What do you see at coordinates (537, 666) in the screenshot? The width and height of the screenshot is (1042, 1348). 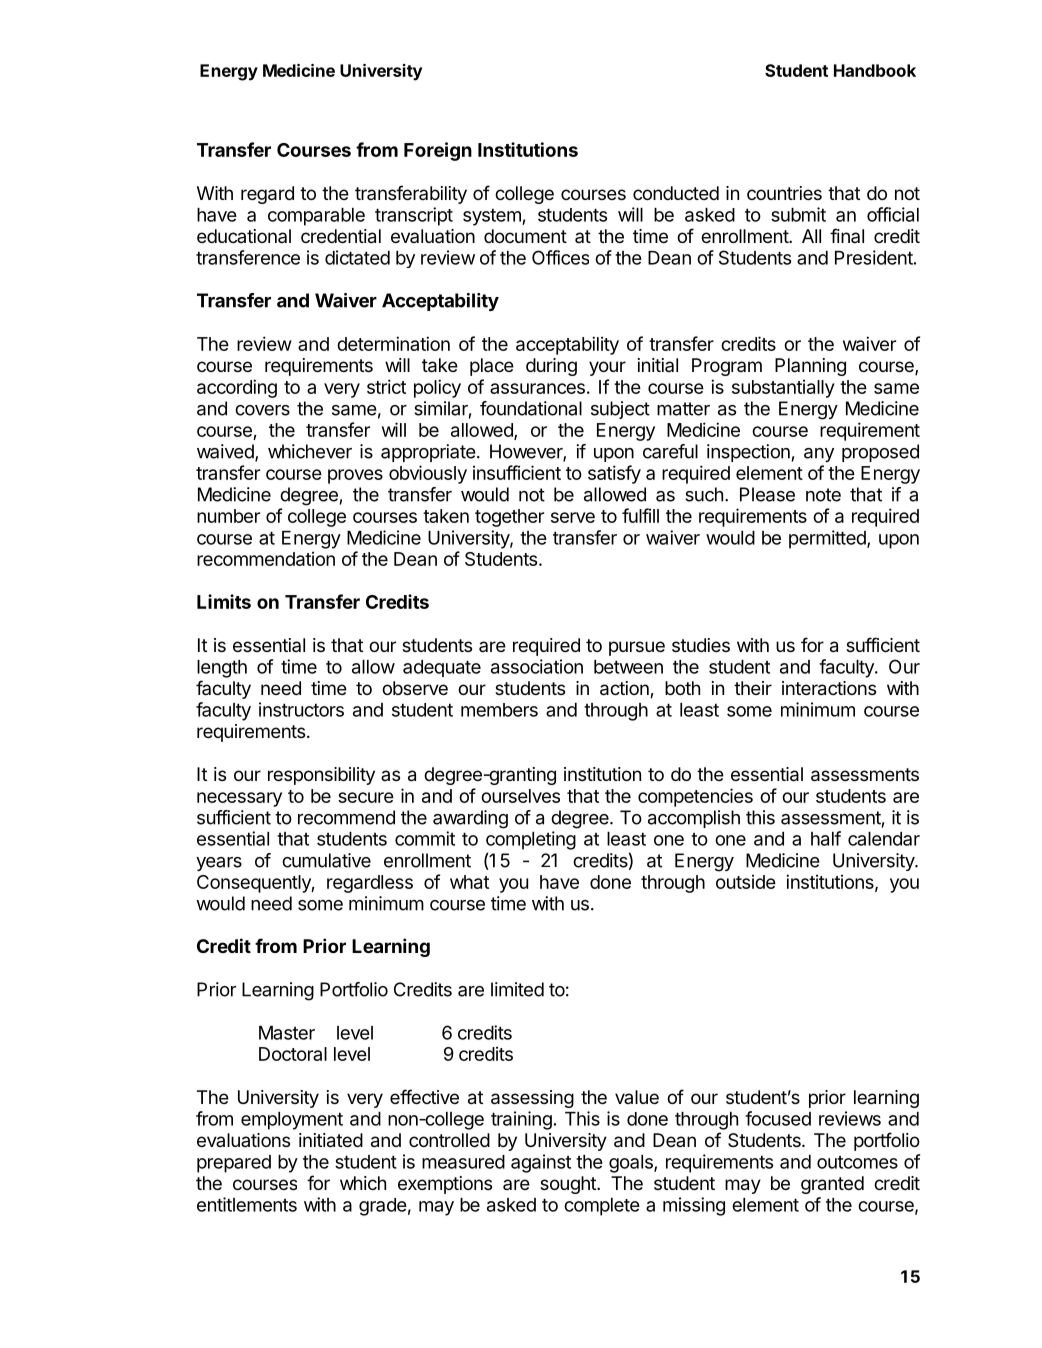 I see `association` at bounding box center [537, 666].
